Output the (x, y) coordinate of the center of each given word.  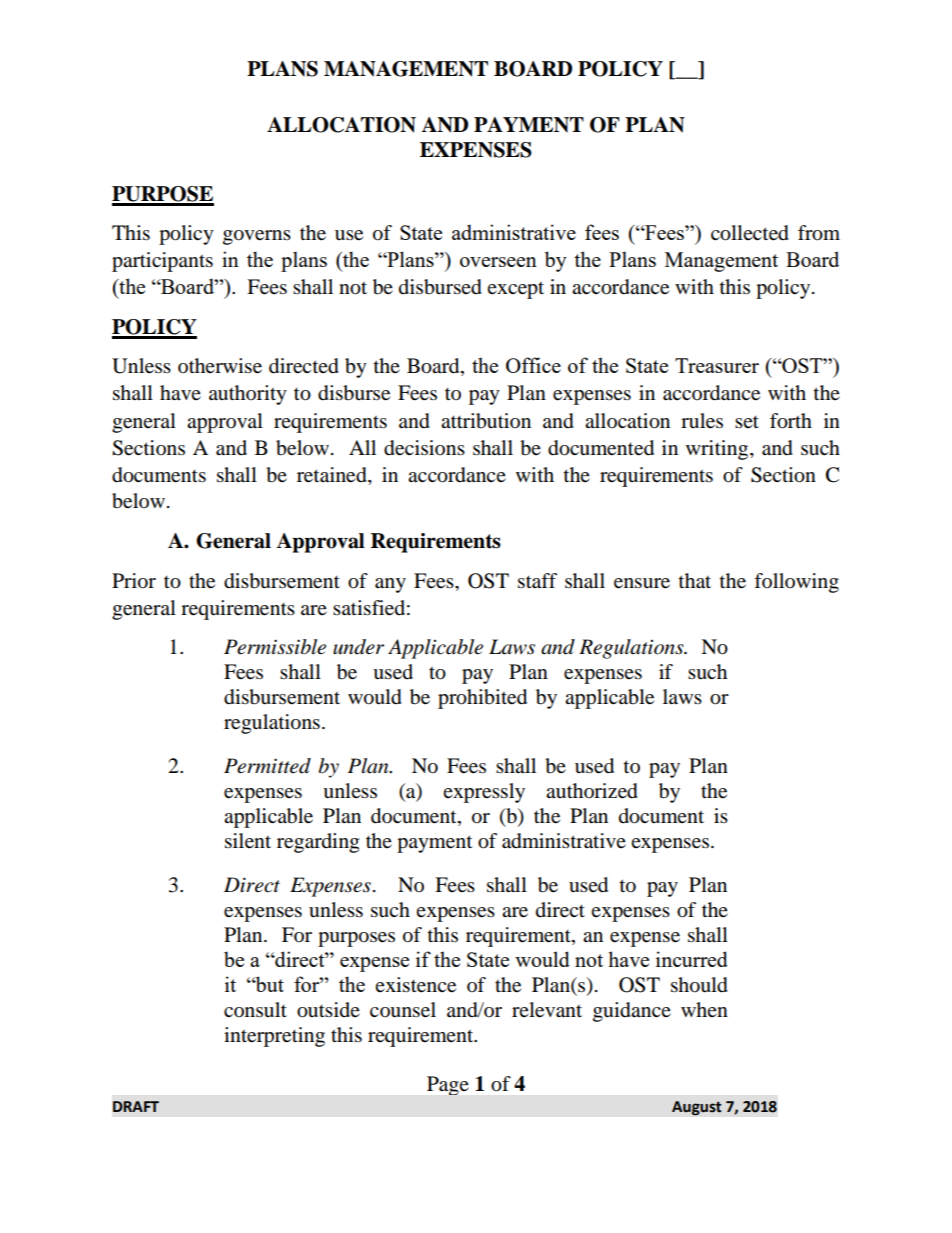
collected (750, 233)
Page (448, 1085)
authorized (592, 791)
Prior (134, 581)
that (695, 581)
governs (257, 237)
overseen (498, 262)
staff (537, 581)
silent (248, 841)
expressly (484, 793)
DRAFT (136, 1106)
